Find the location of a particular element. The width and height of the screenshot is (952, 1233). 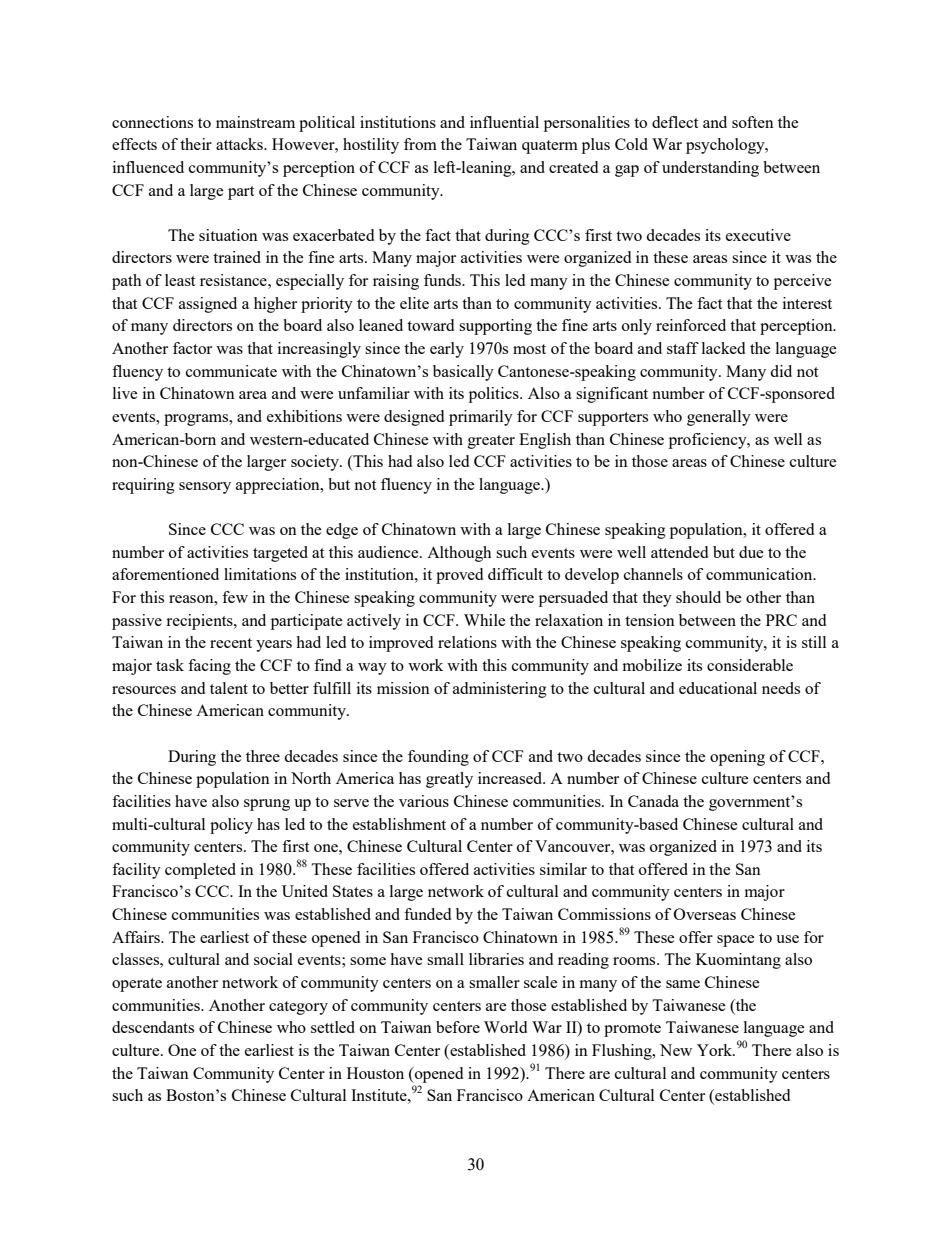

before is located at coordinates (458, 1027).
